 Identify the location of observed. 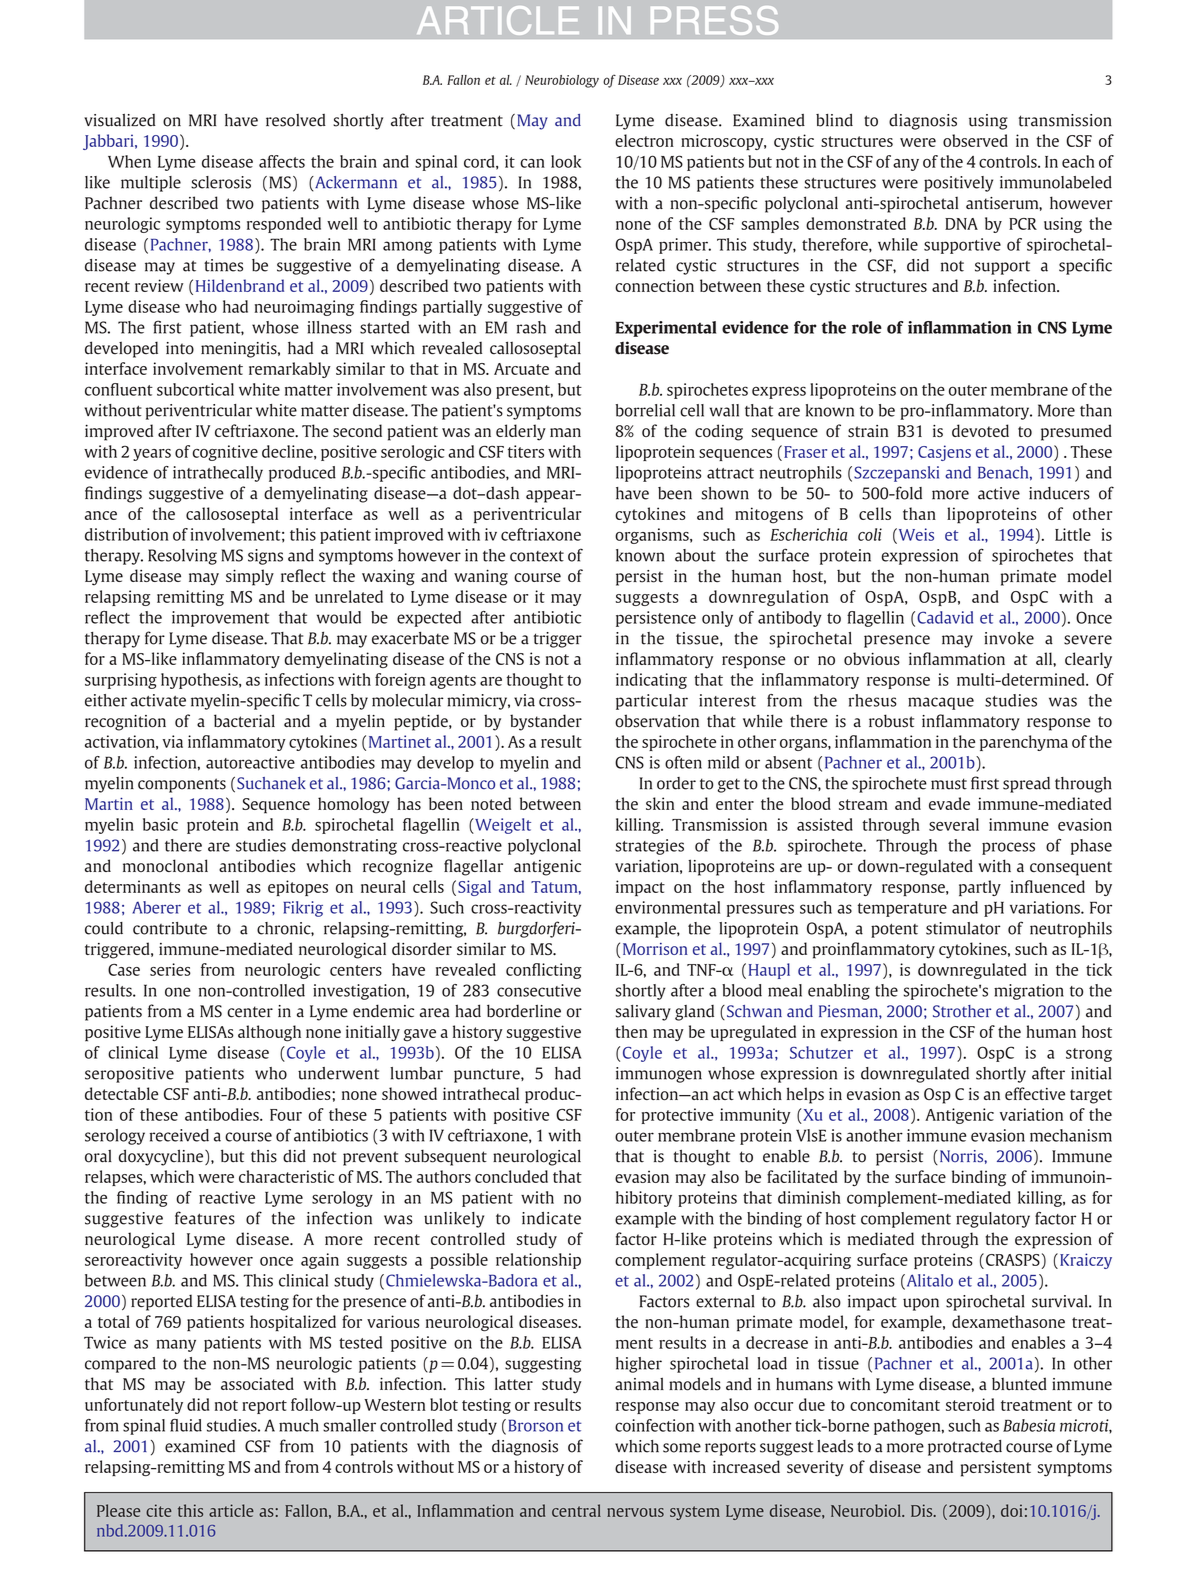
(975, 140).
